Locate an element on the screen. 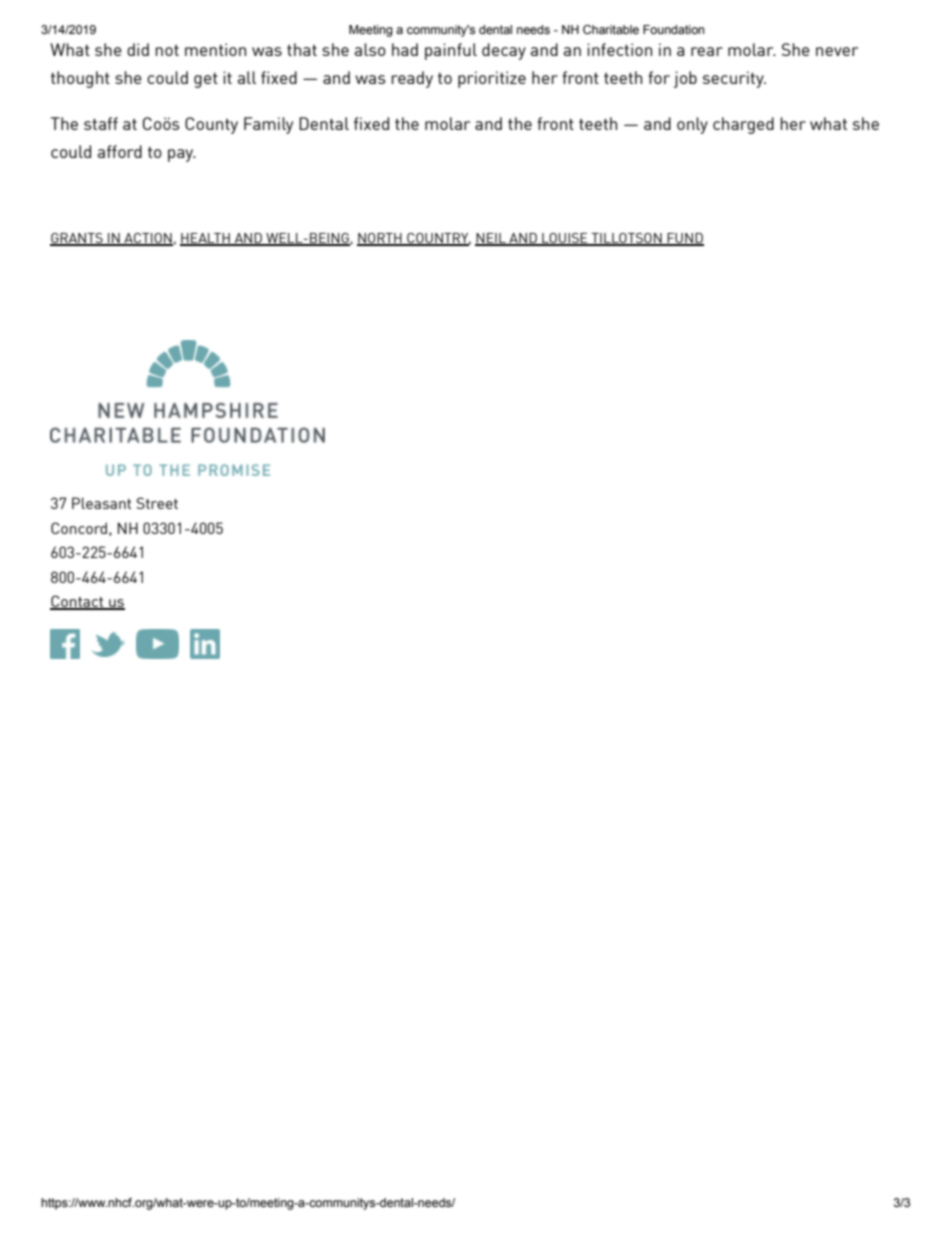 The width and height of the screenshot is (952, 1233). COUNTRY is located at coordinates (438, 239).
